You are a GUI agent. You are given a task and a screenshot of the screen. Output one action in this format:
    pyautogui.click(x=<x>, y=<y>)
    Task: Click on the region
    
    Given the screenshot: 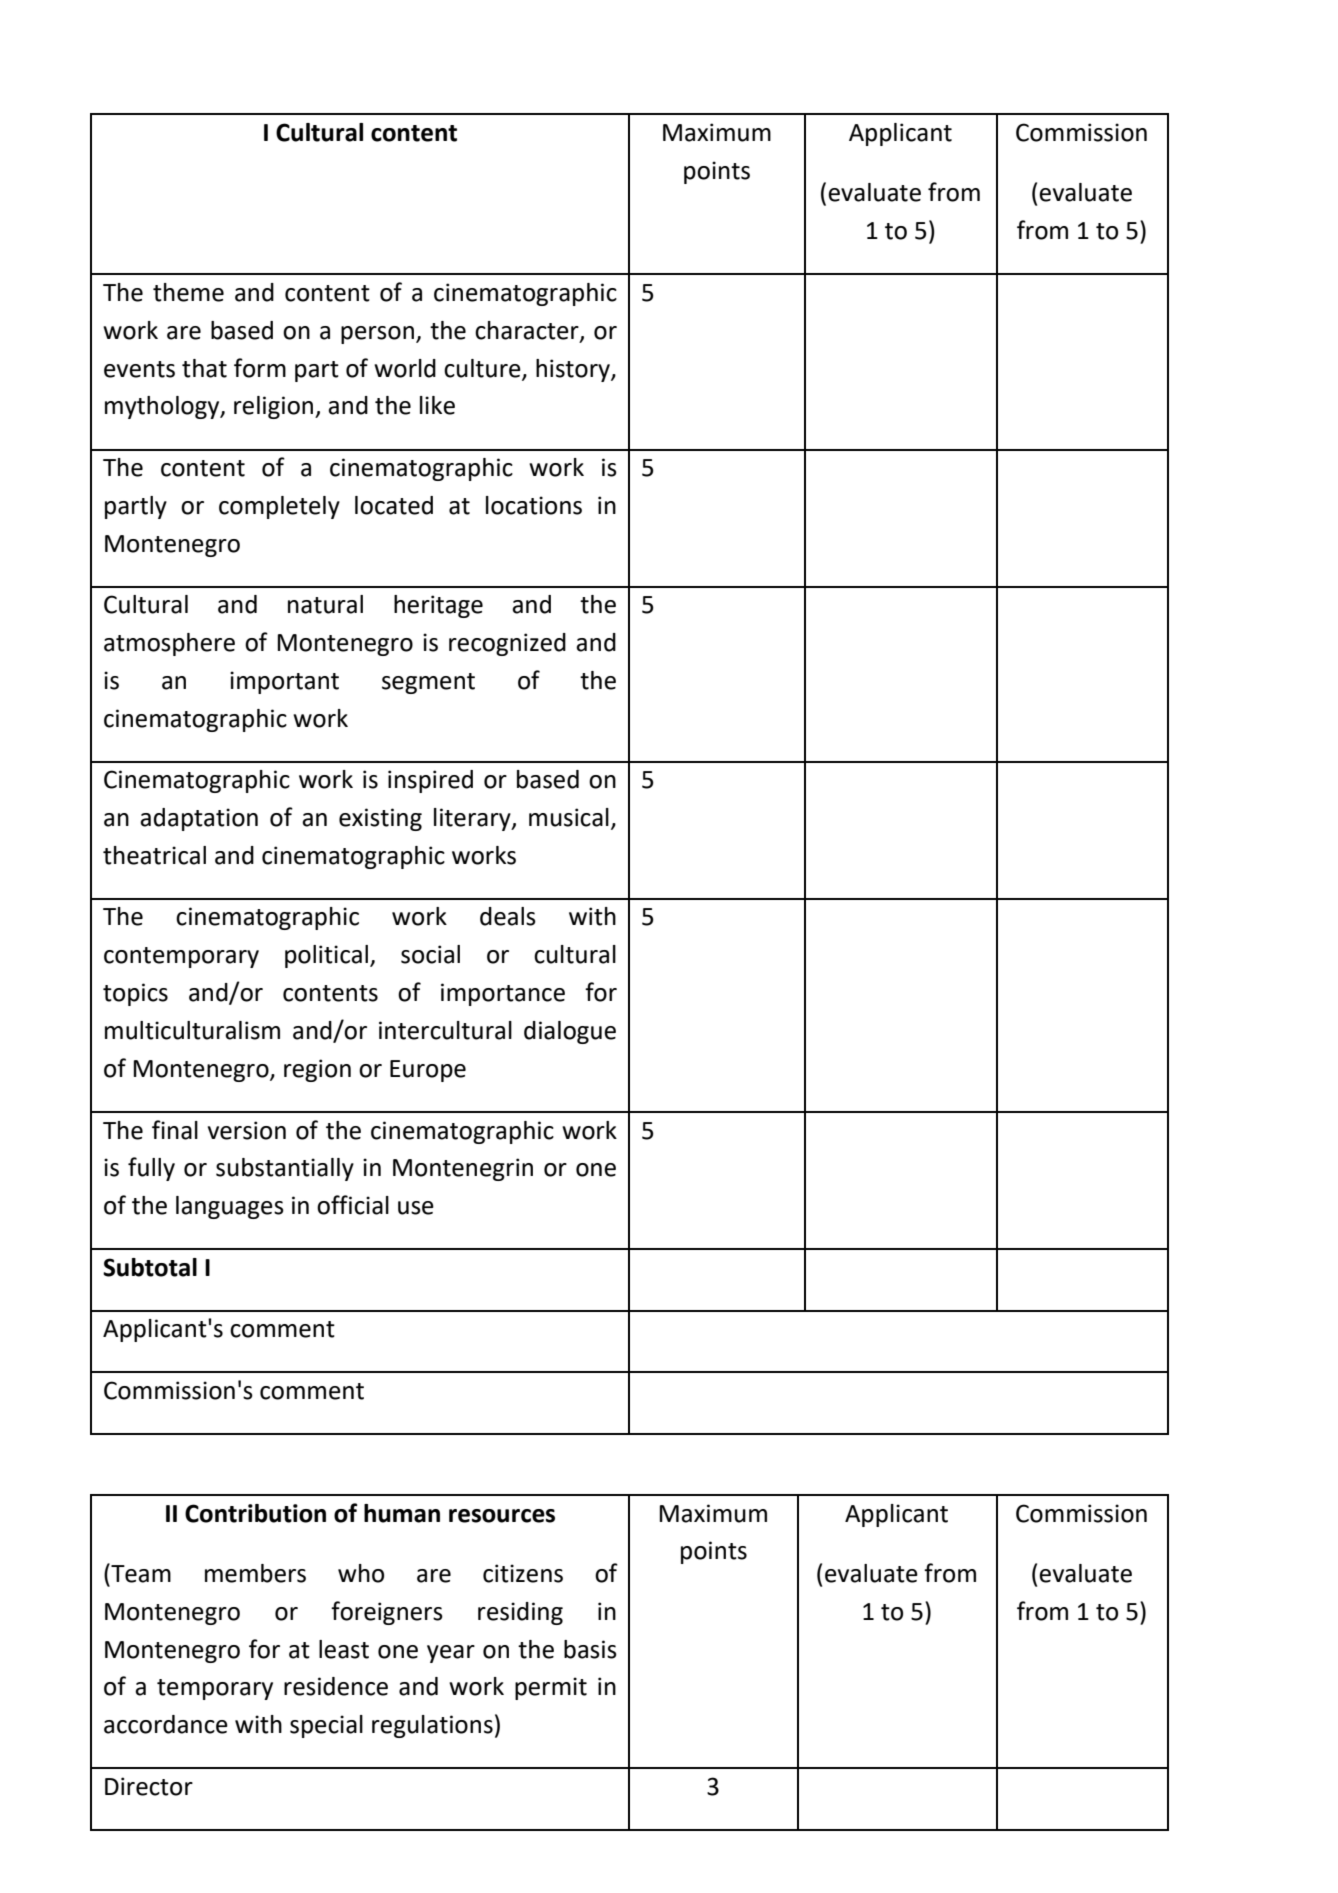 What is the action you would take?
    pyautogui.click(x=317, y=1070)
